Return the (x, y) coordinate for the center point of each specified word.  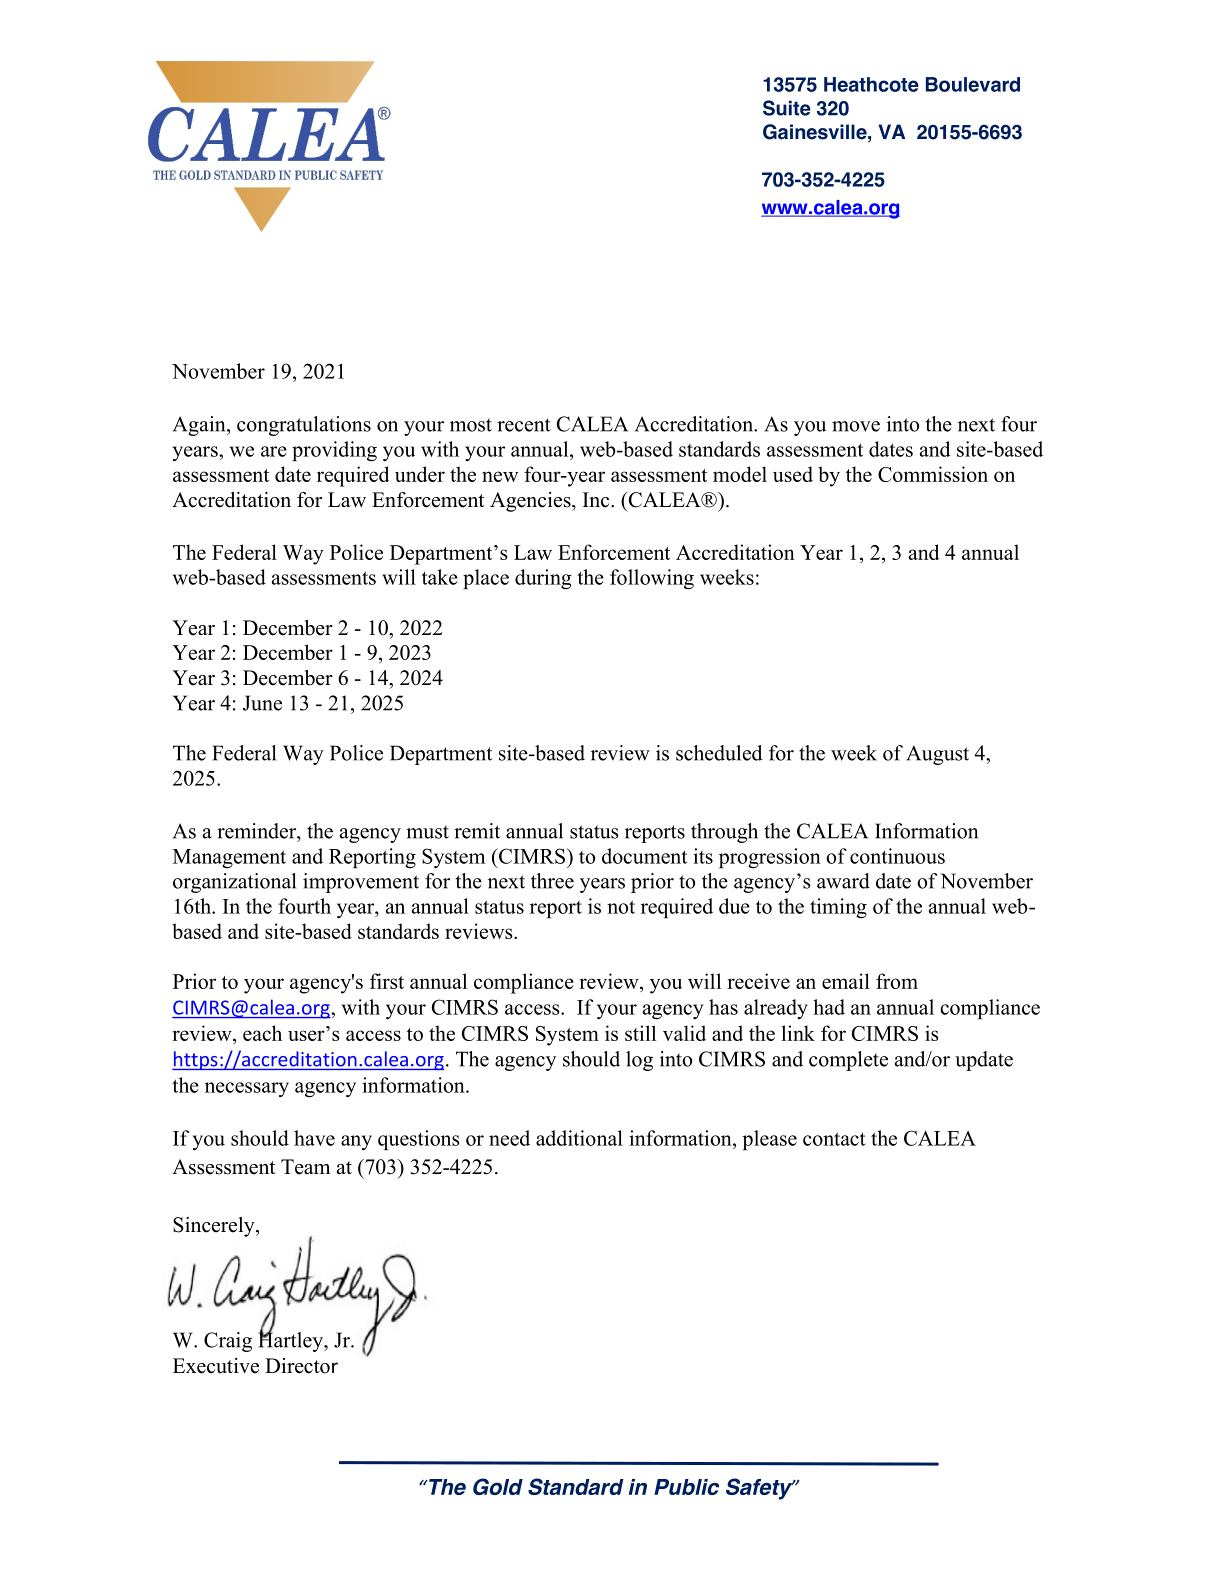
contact (834, 1139)
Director (301, 1366)
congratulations (304, 426)
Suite (787, 108)
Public (686, 1487)
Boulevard (973, 84)
